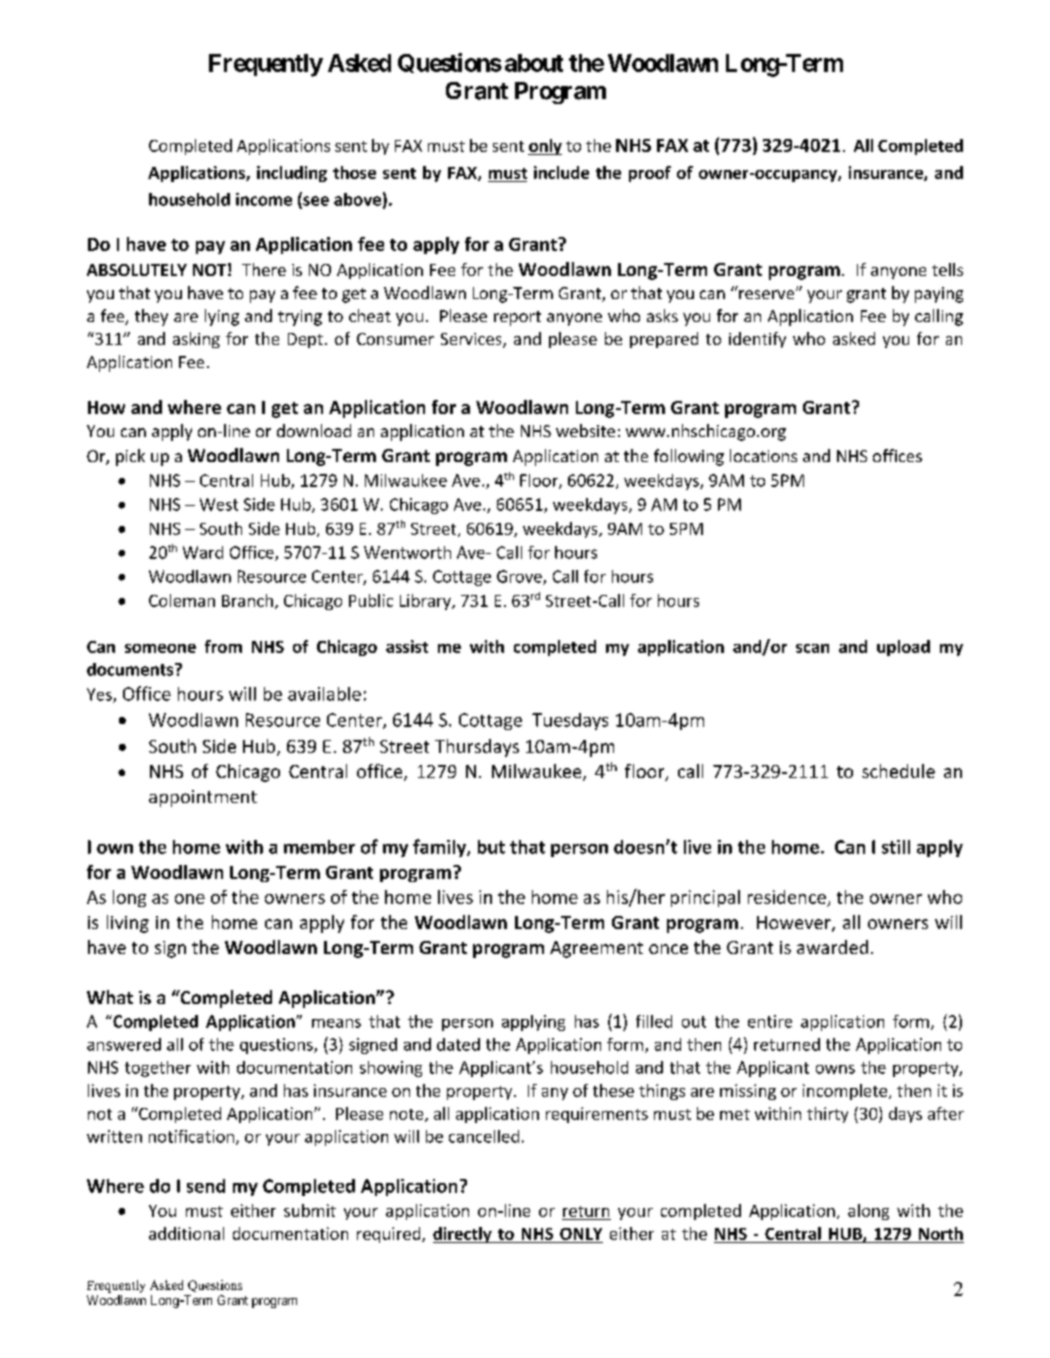 This document has width=1050, height=1358. What do you see at coordinates (812, 648) in the document?
I see `scan` at bounding box center [812, 648].
